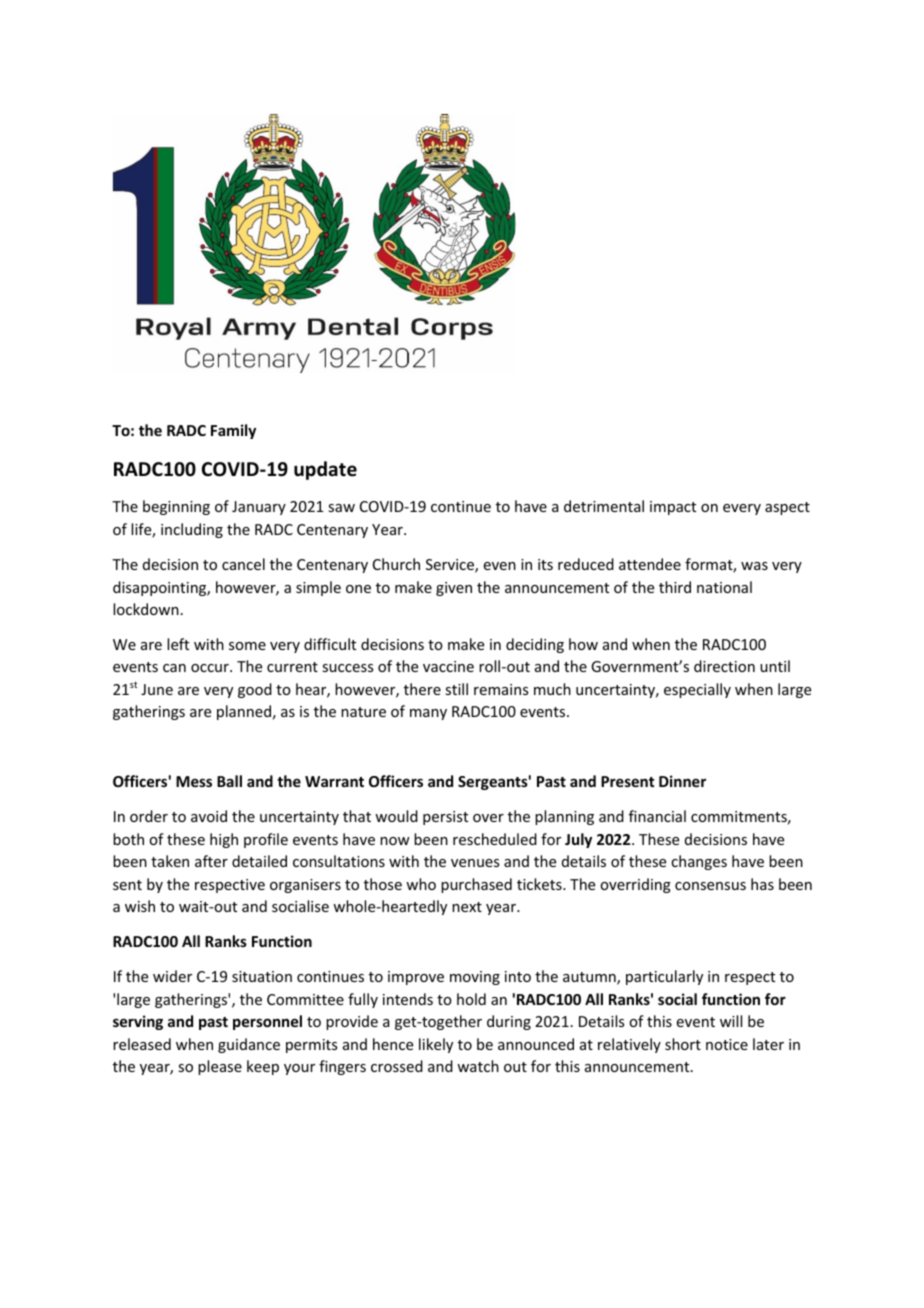 This document has height=1308, width=924. What do you see at coordinates (194, 781) in the document?
I see `Mess` at bounding box center [194, 781].
